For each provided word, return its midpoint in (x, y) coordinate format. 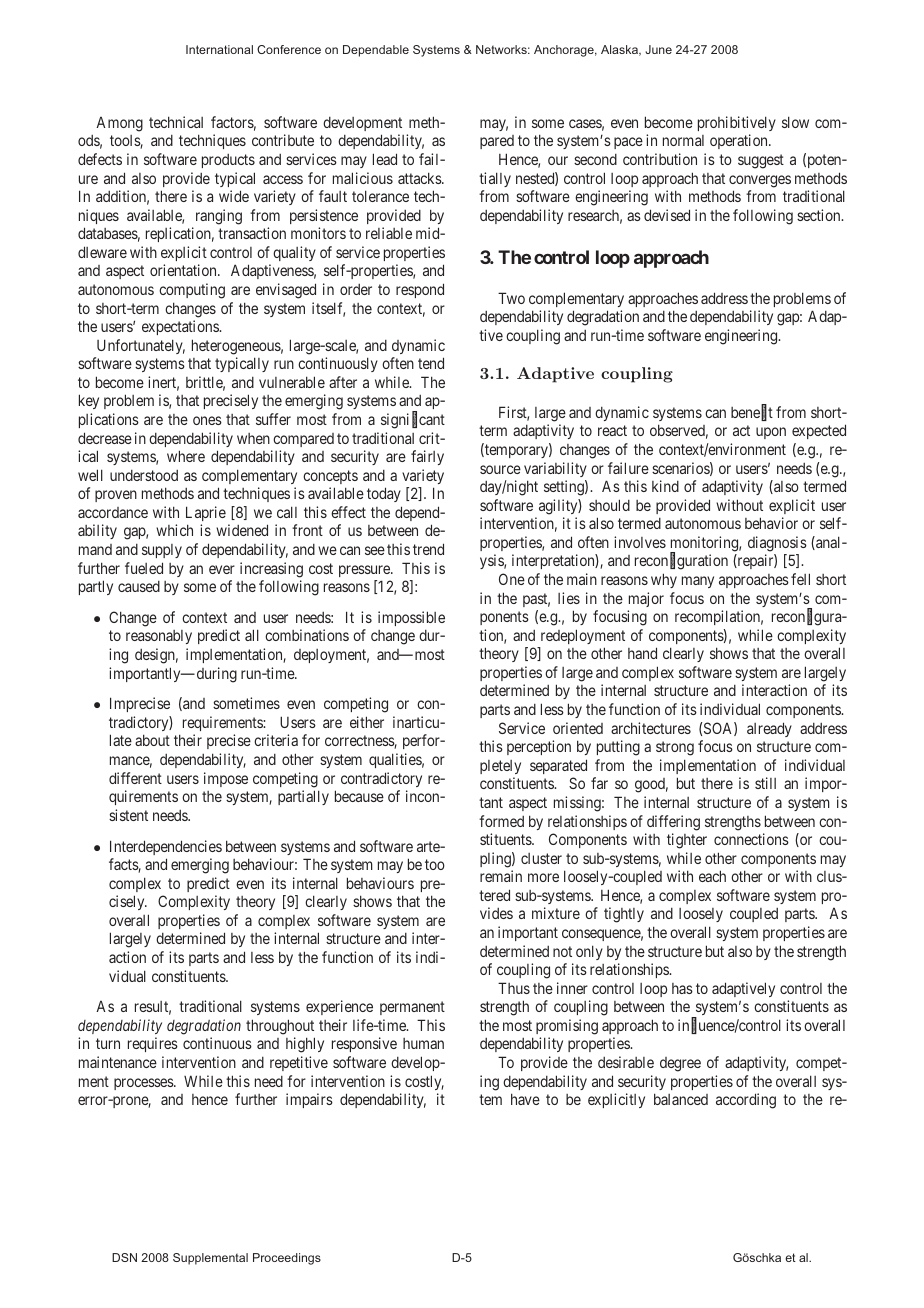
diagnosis (777, 544)
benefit (752, 413)
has (682, 988)
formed (501, 821)
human (423, 1043)
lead (385, 159)
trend (428, 549)
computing (192, 291)
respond (420, 290)
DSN (124, 1257)
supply (162, 551)
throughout (280, 1027)
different (135, 778)
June (658, 49)
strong (675, 748)
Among (119, 124)
